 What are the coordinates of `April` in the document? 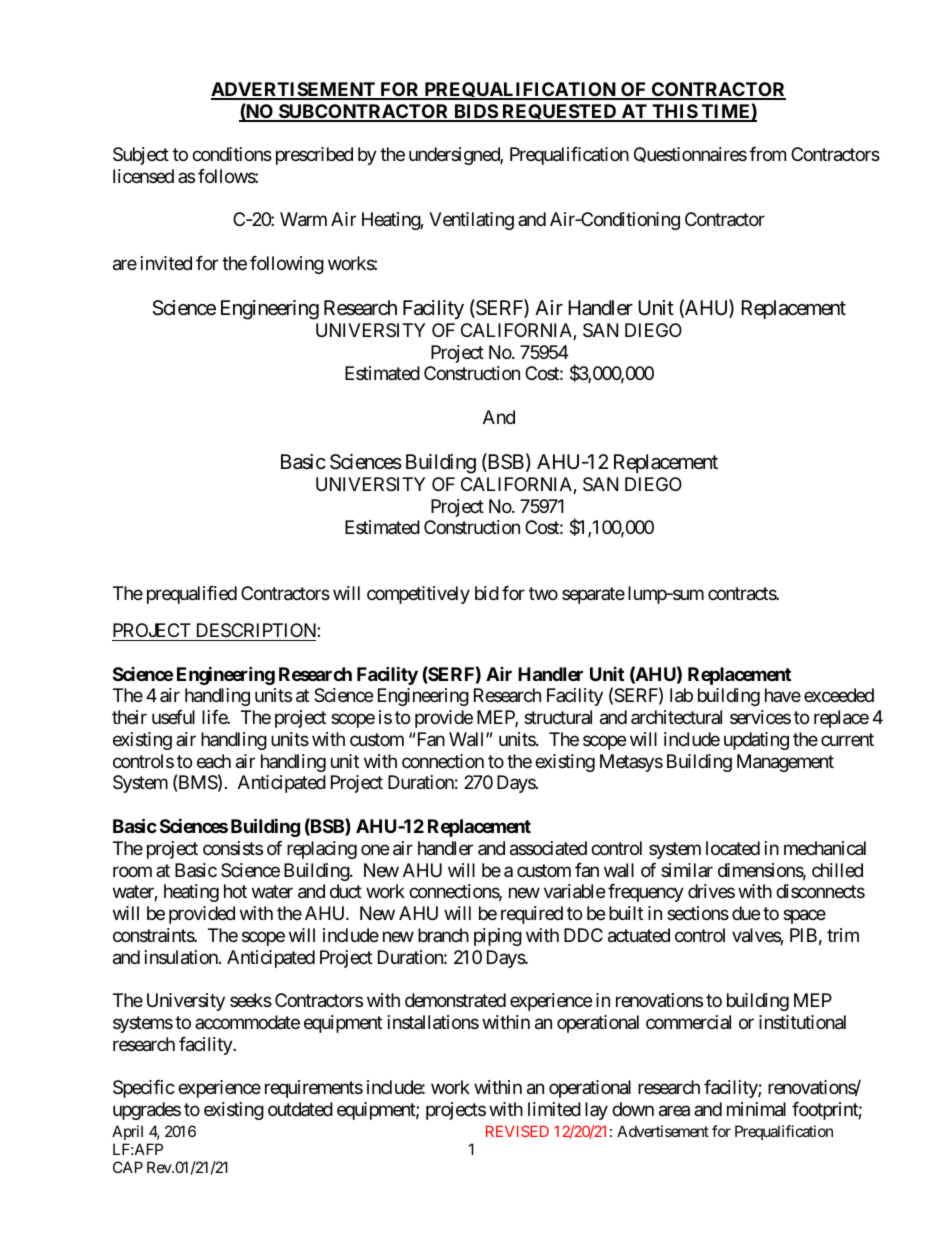 It's located at (127, 1132).
